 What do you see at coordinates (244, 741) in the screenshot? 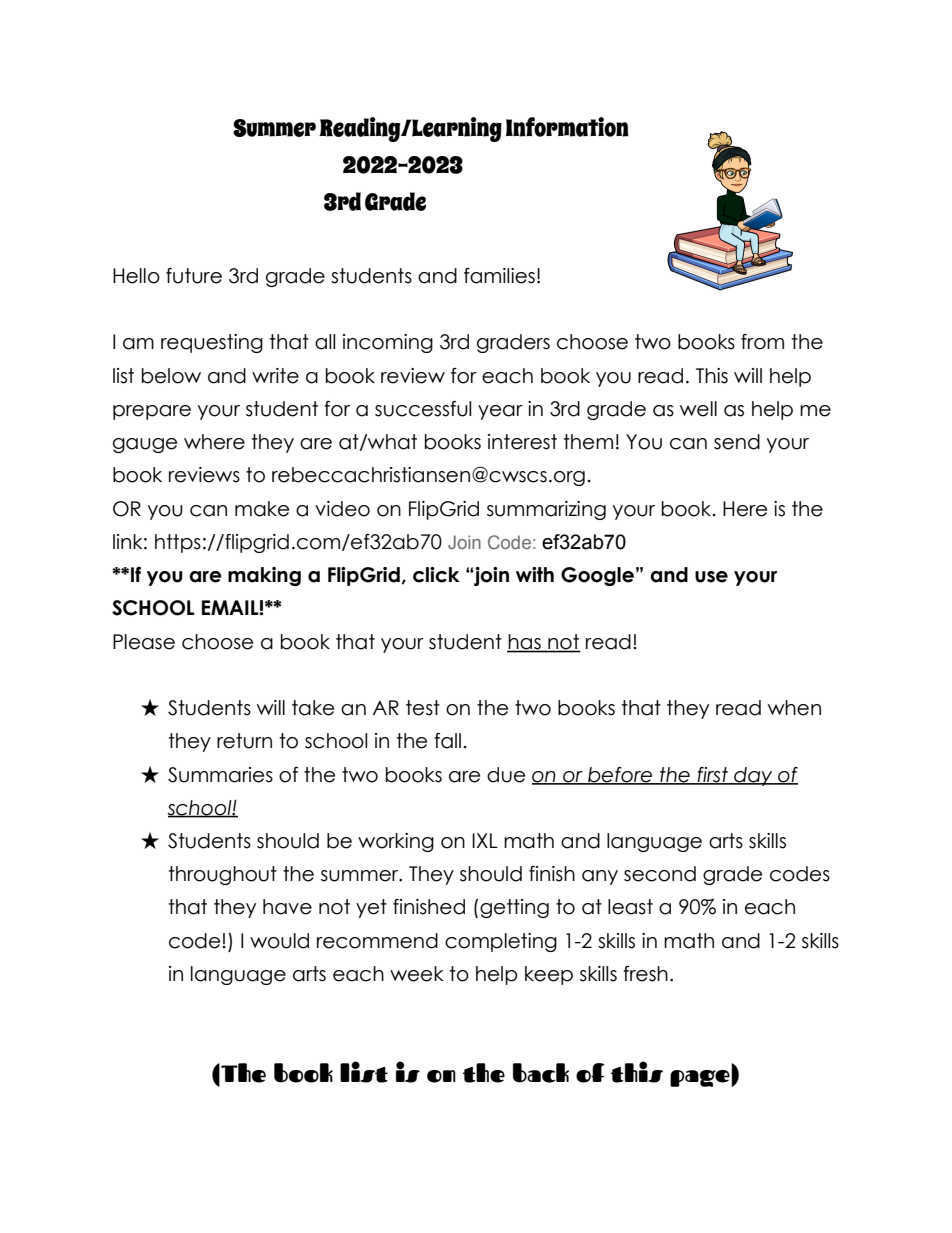
I see `return` at bounding box center [244, 741].
